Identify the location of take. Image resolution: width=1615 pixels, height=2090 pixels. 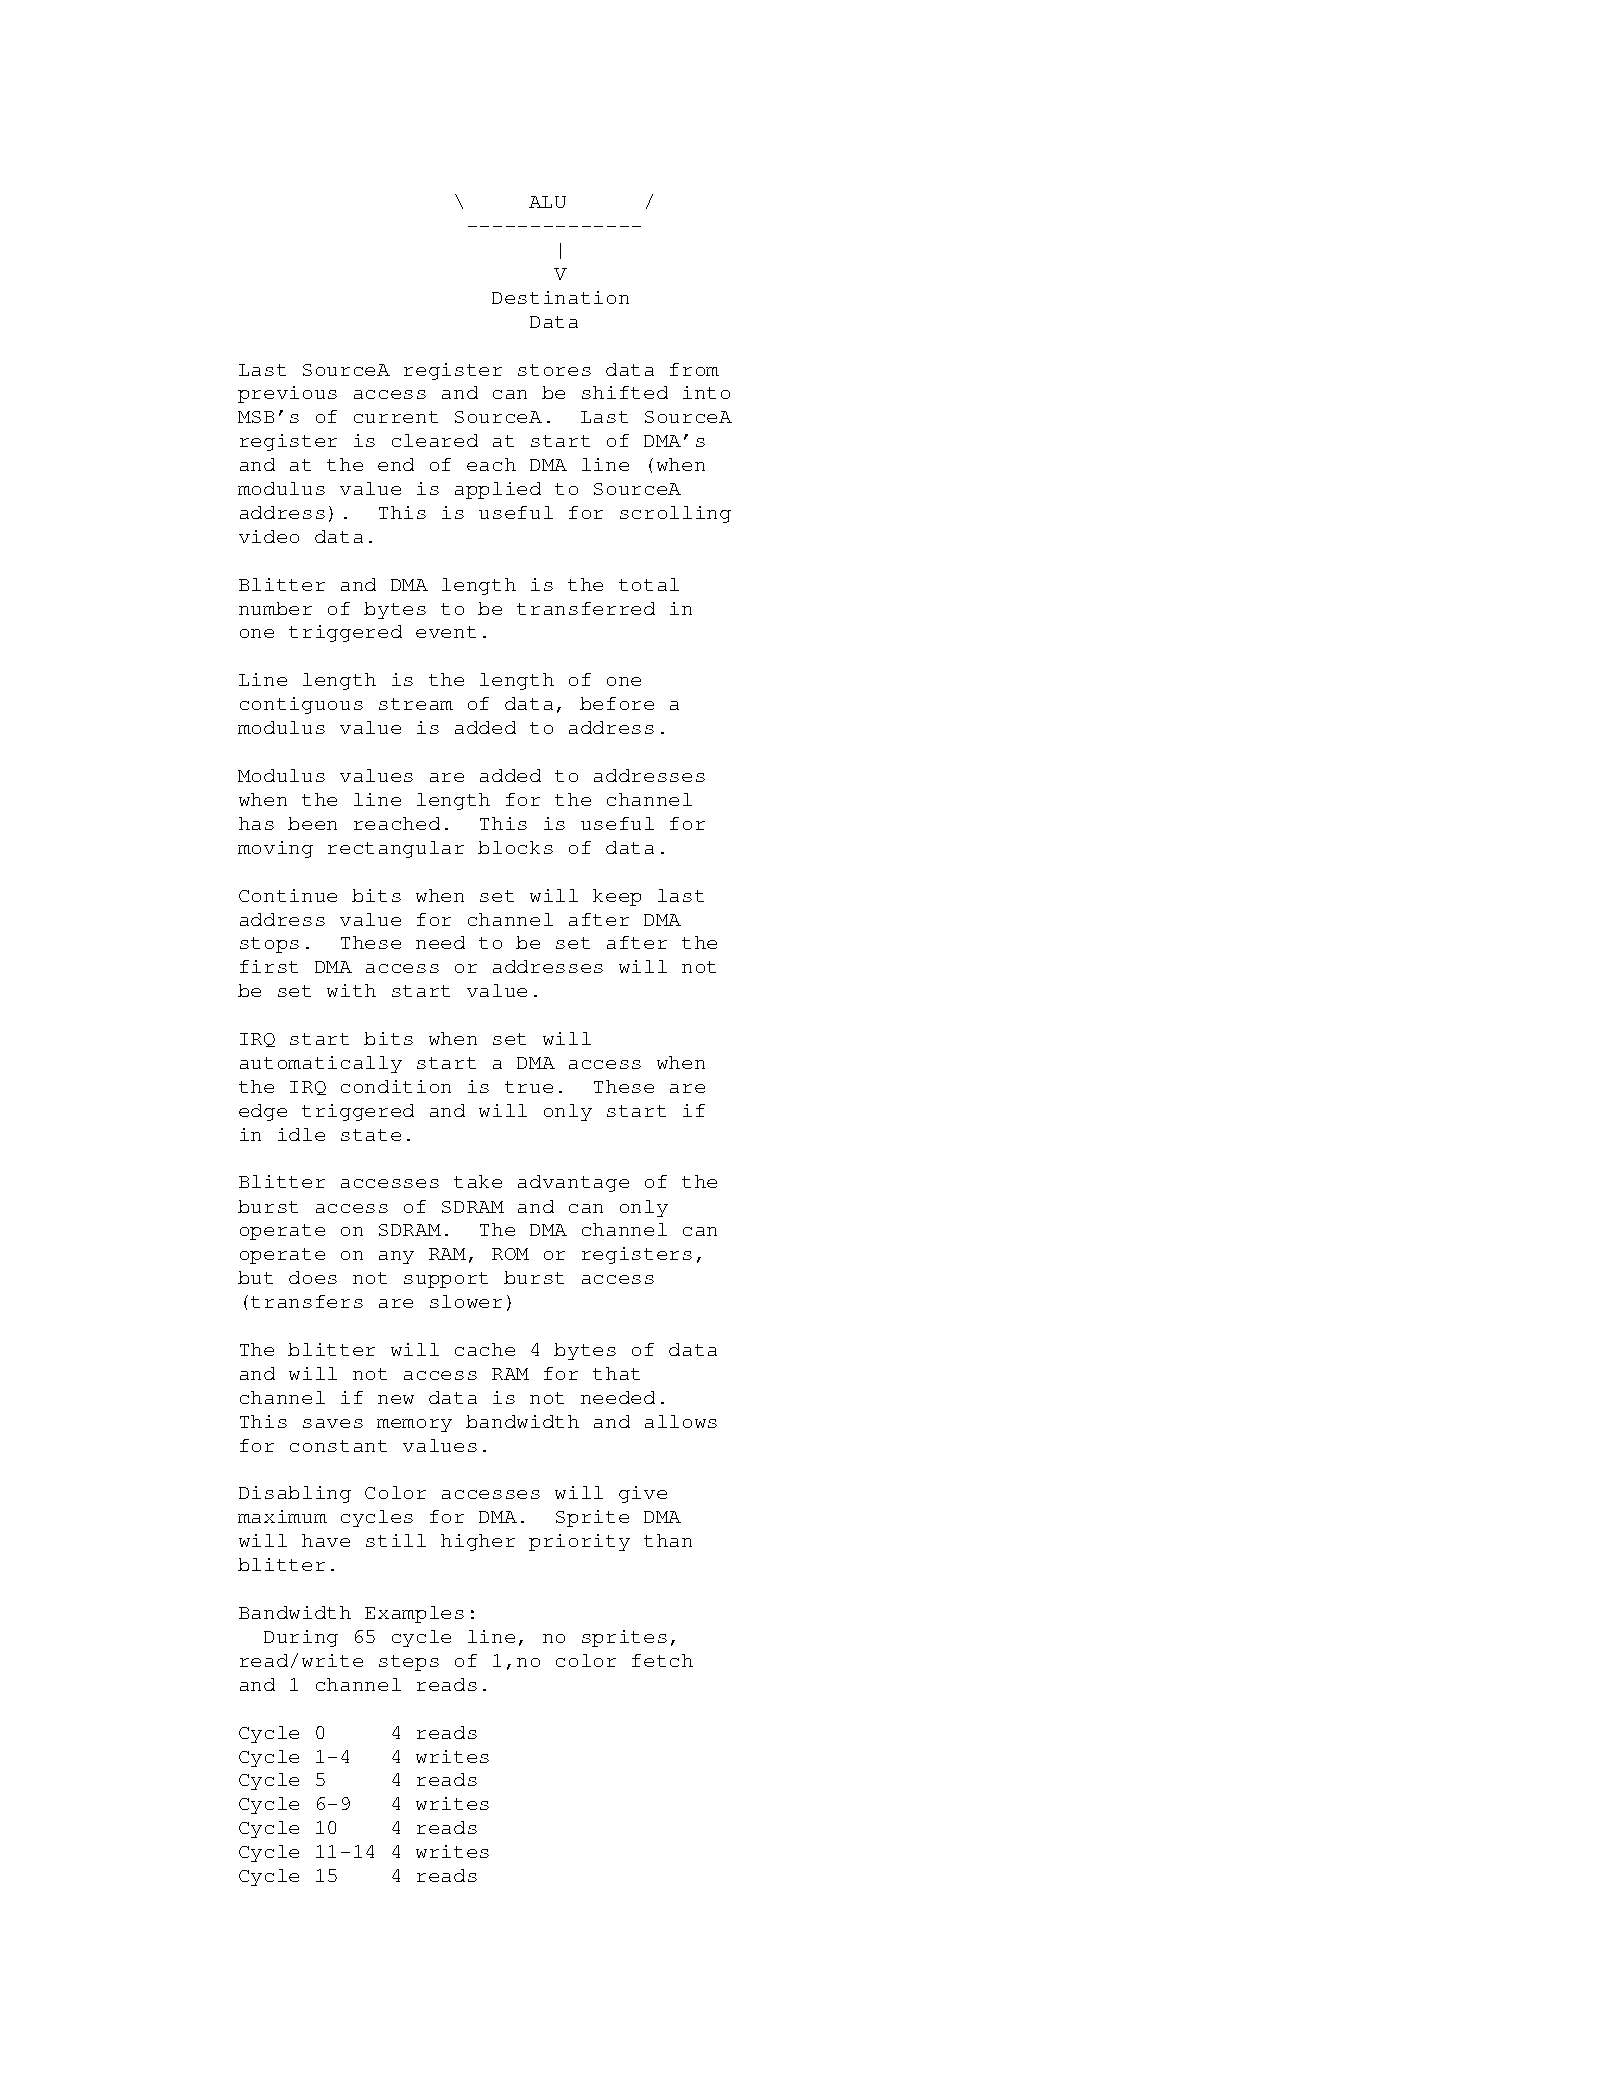
(478, 1181).
